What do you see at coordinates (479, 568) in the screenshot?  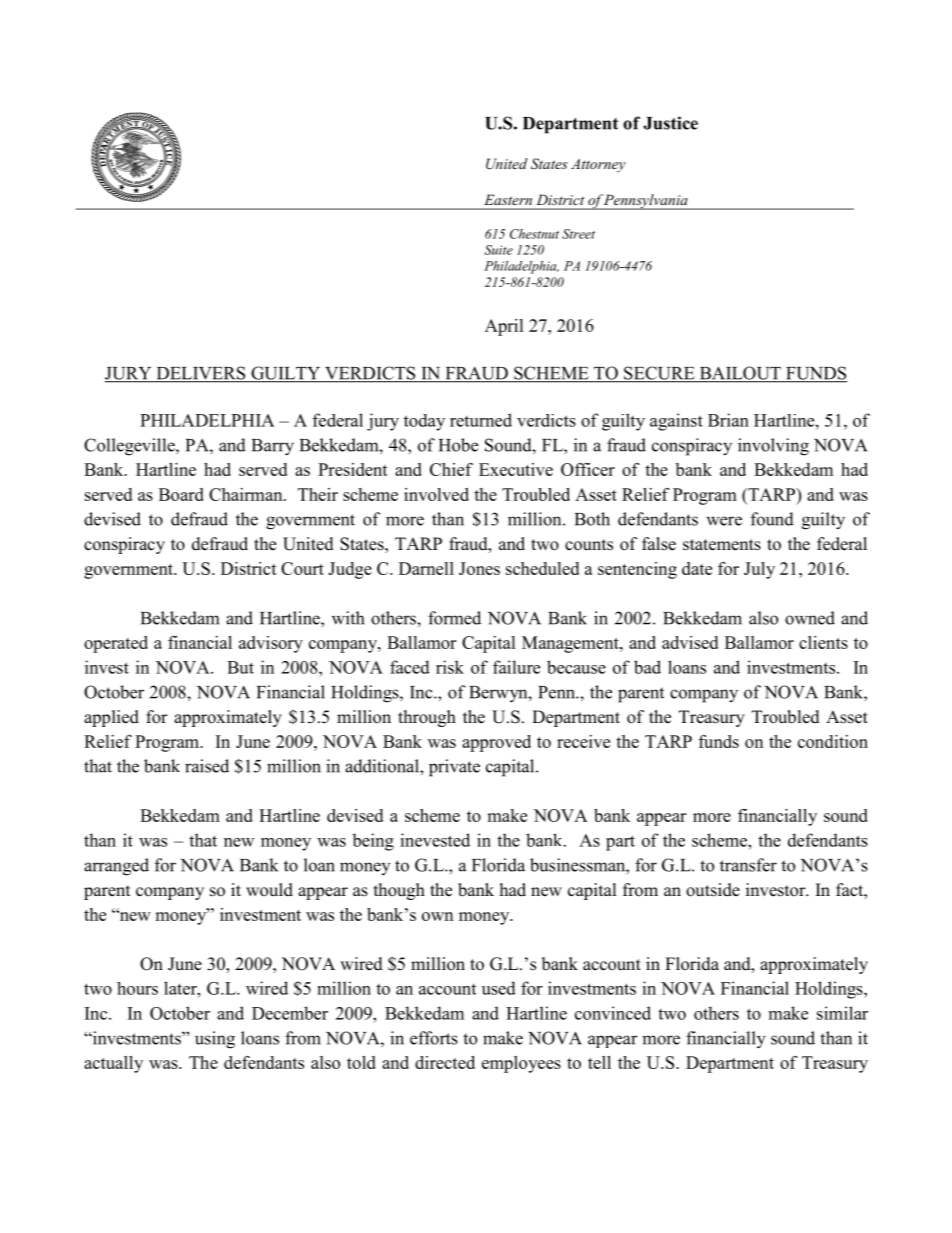 I see `Jones` at bounding box center [479, 568].
